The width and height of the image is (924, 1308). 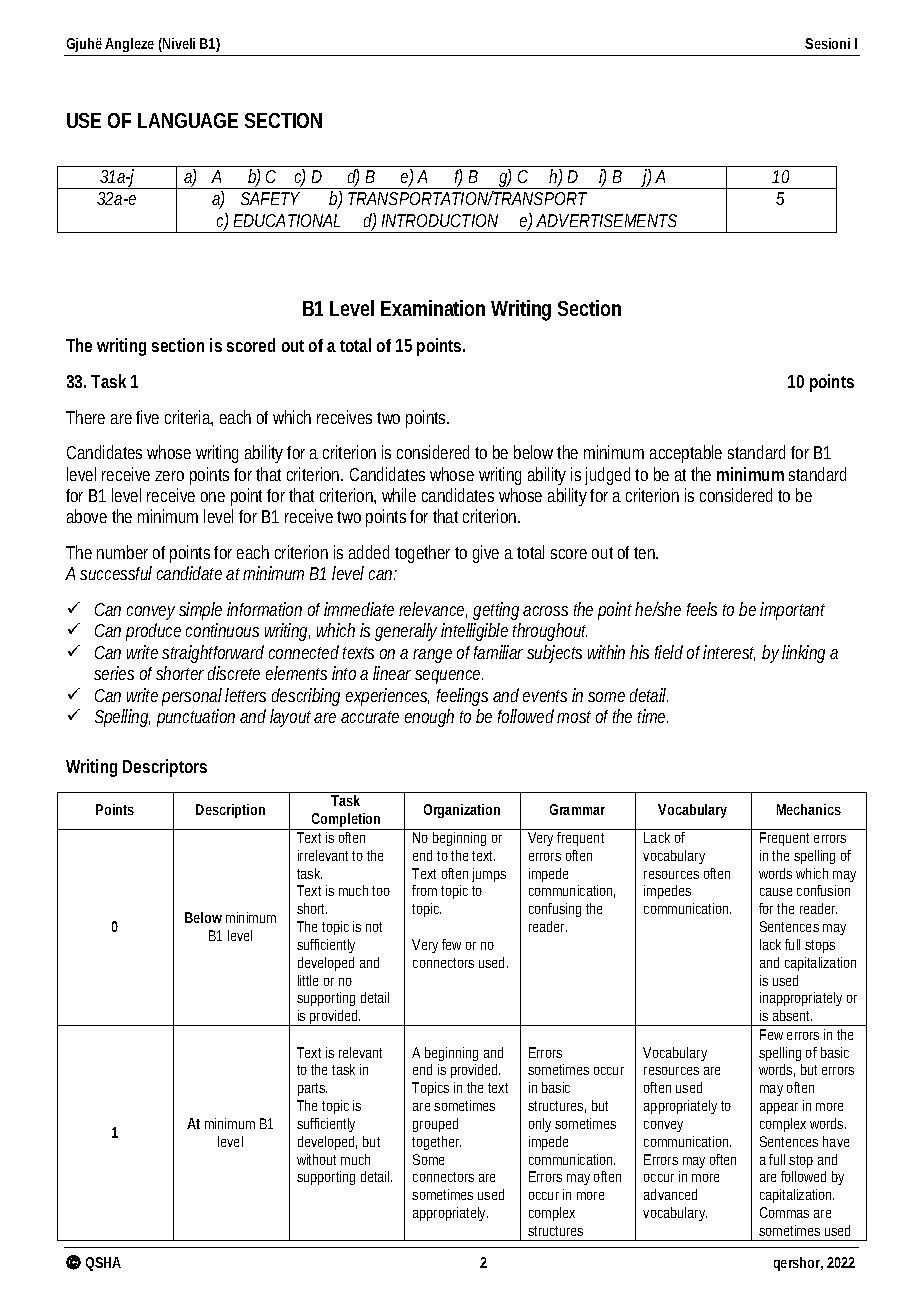 What do you see at coordinates (169, 476) in the image?
I see `zero` at bounding box center [169, 476].
